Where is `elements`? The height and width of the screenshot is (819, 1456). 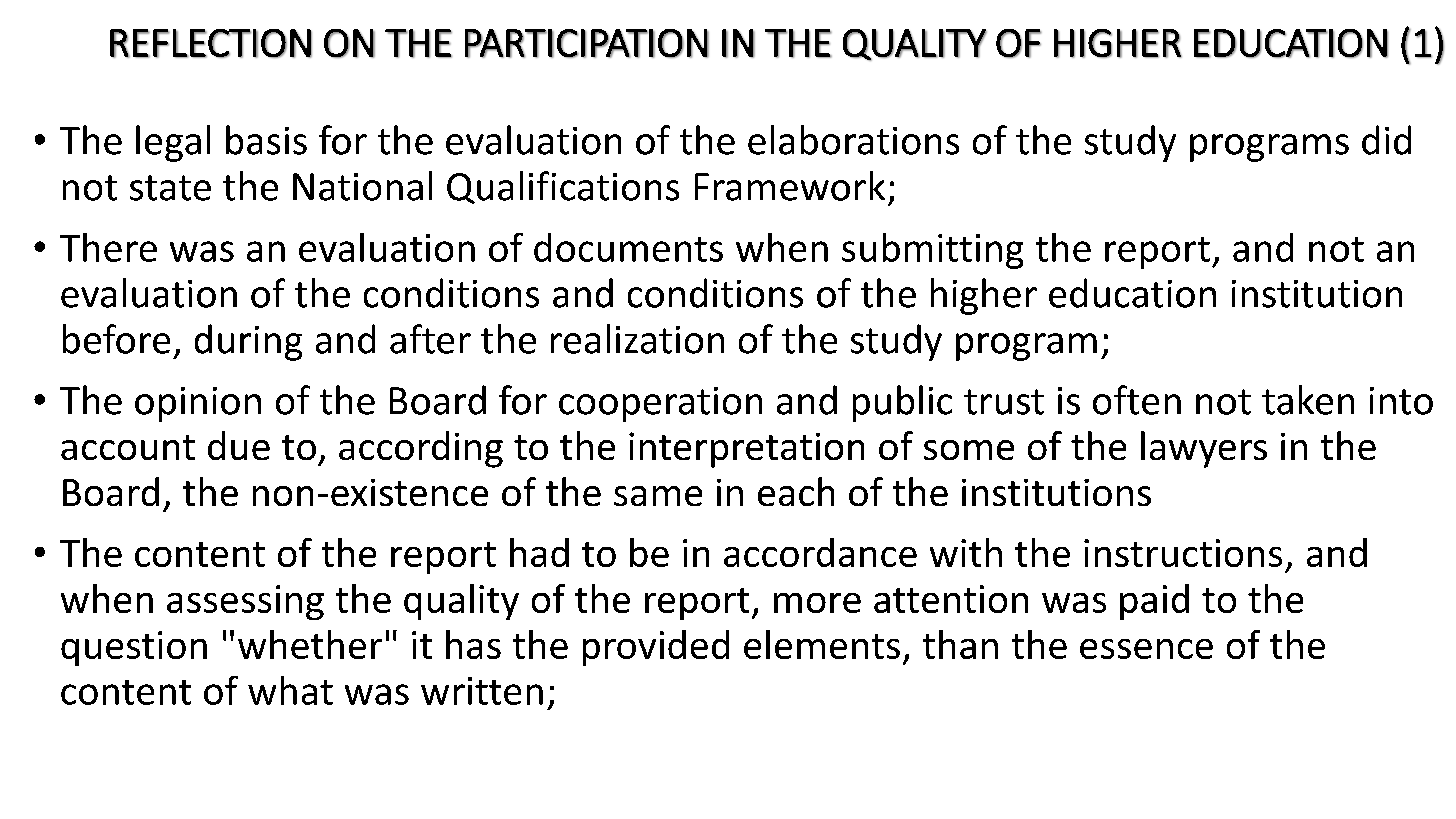 elements is located at coordinates (822, 644).
